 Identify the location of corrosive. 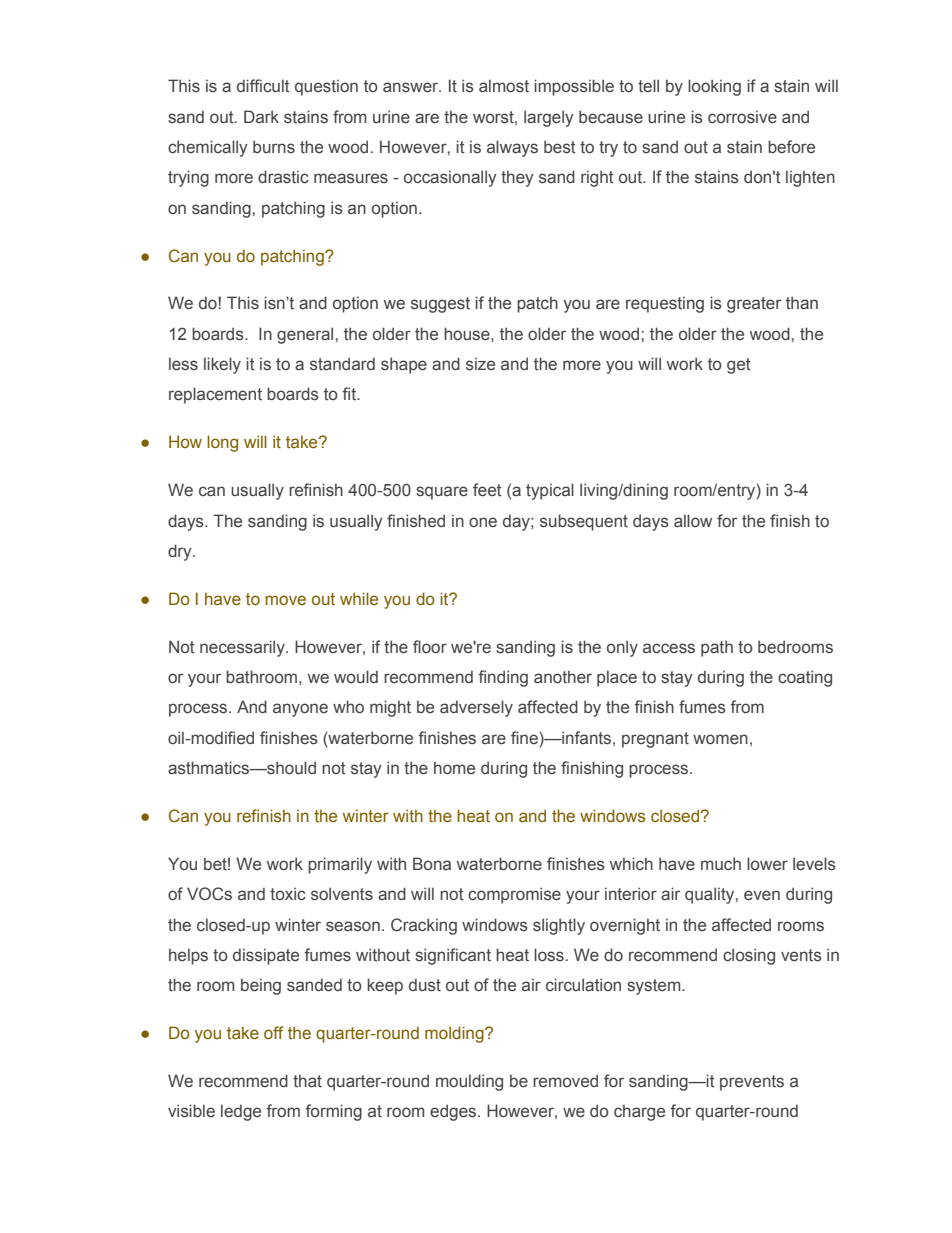
(742, 117).
